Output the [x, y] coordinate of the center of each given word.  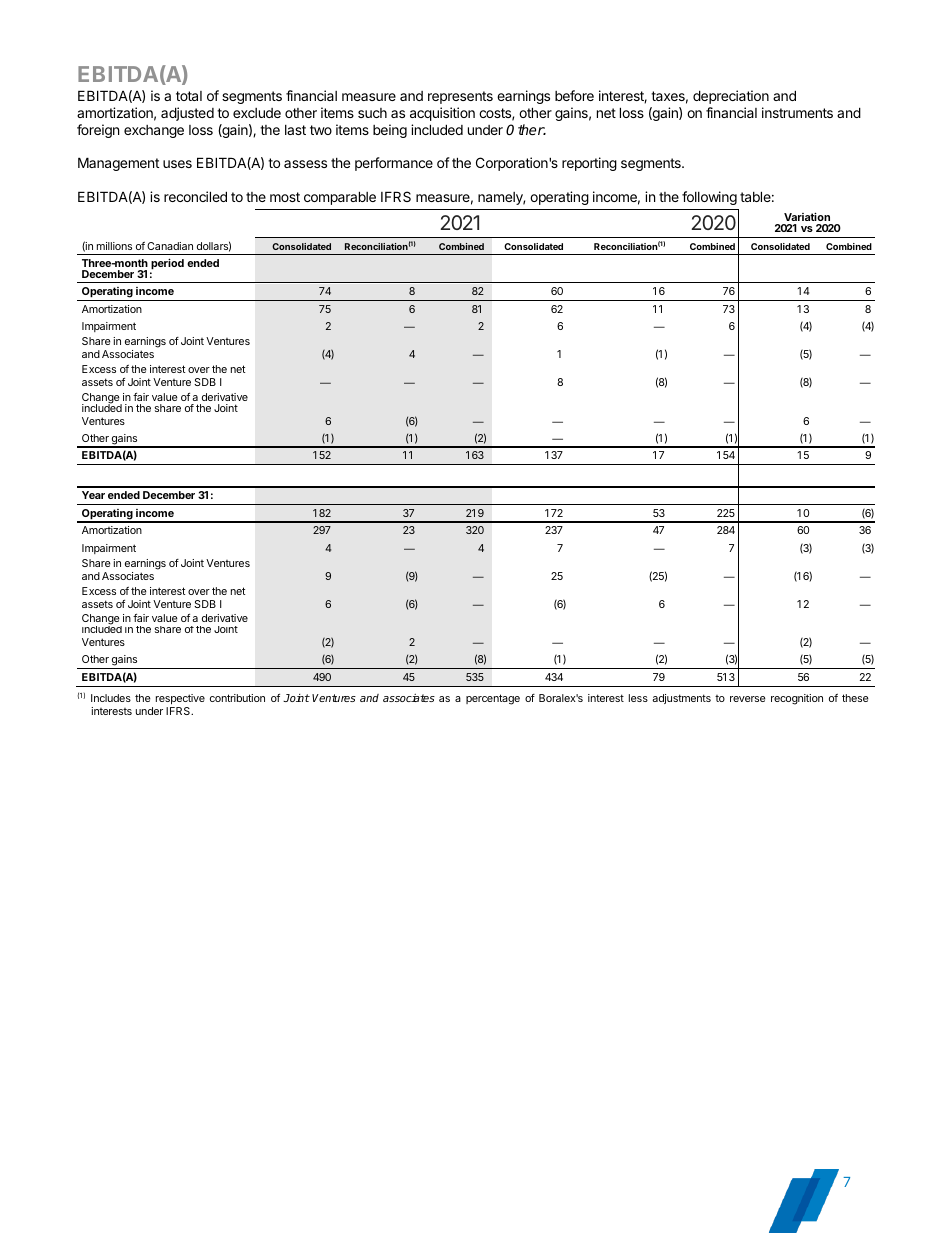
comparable [340, 198]
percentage [493, 699]
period [167, 264]
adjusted [187, 114]
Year [93, 495]
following [709, 198]
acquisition [442, 114]
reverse [748, 699]
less [638, 698]
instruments [797, 112]
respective [180, 699]
